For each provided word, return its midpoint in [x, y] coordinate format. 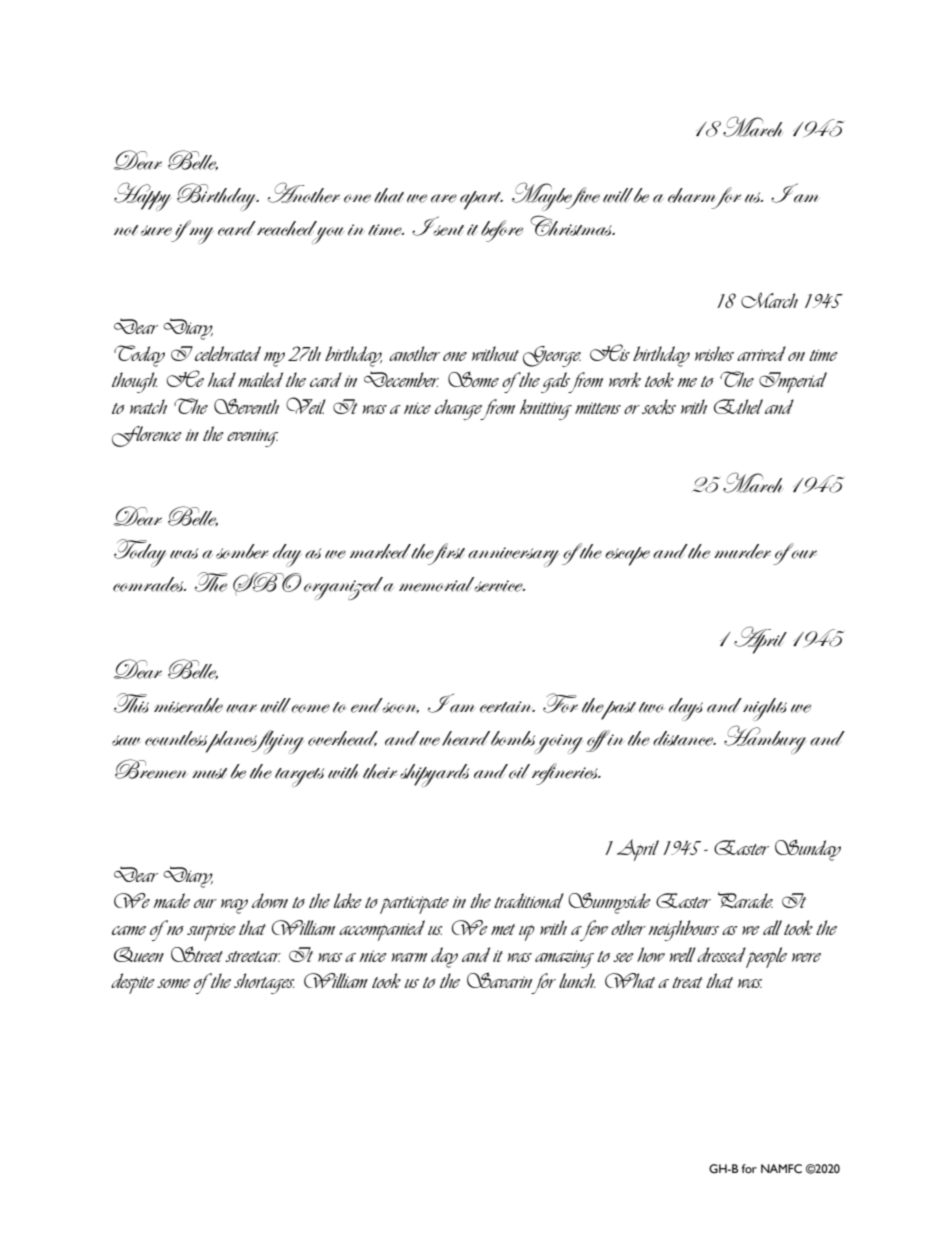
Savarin [499, 980]
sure [156, 230]
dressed [721, 954]
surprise [211, 932]
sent [447, 229]
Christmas [572, 225]
